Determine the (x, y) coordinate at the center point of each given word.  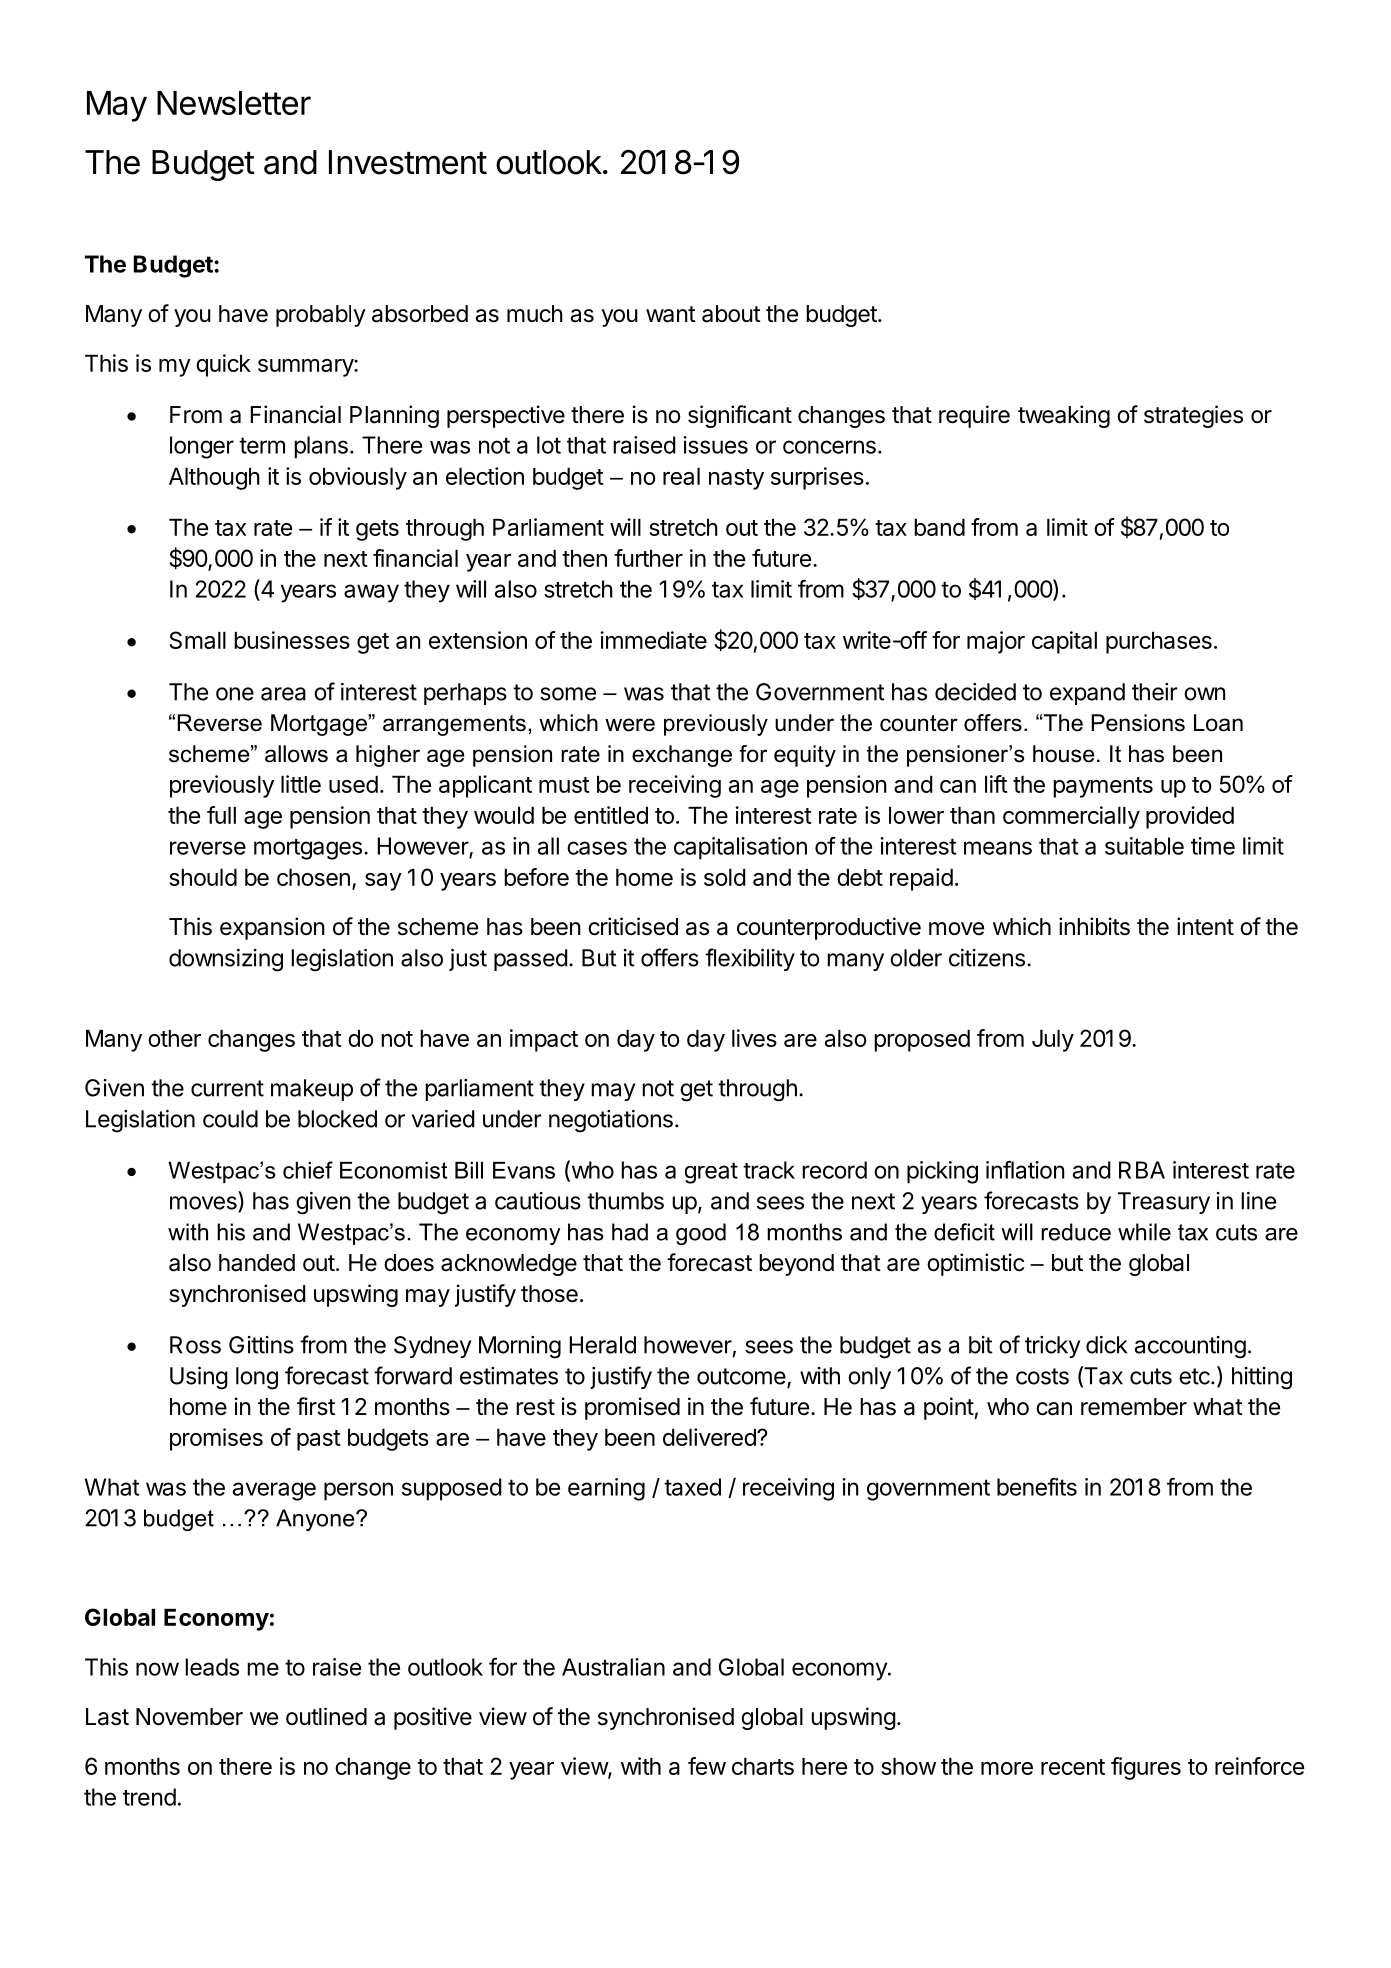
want (671, 314)
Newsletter (234, 103)
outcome (742, 1377)
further (648, 558)
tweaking (1064, 416)
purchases (1159, 643)
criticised (633, 926)
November (189, 1717)
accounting (1190, 1347)
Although (214, 479)
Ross (195, 1345)
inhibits (1094, 926)
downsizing (226, 960)
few (707, 1766)
